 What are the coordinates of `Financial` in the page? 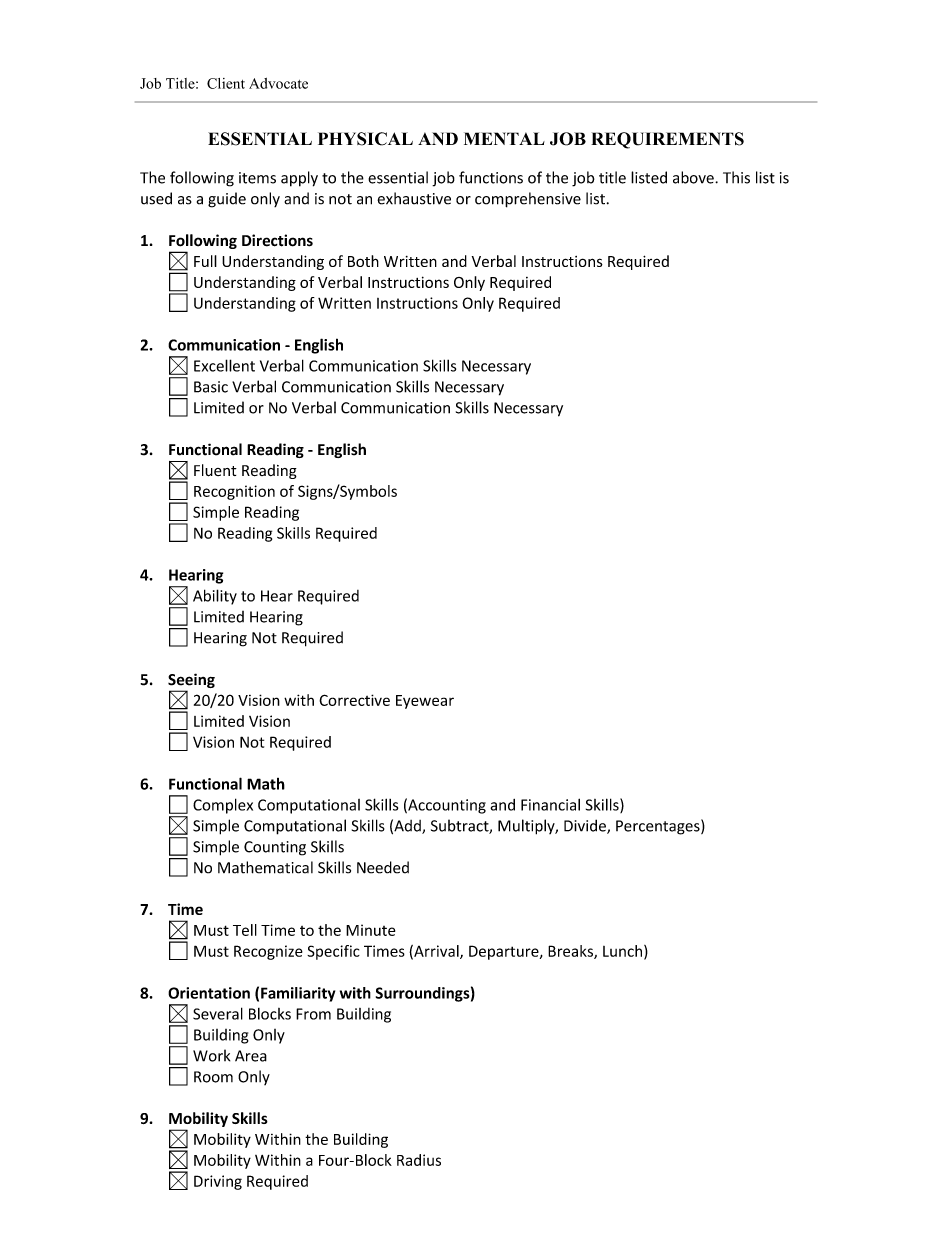 It's located at (550, 804).
